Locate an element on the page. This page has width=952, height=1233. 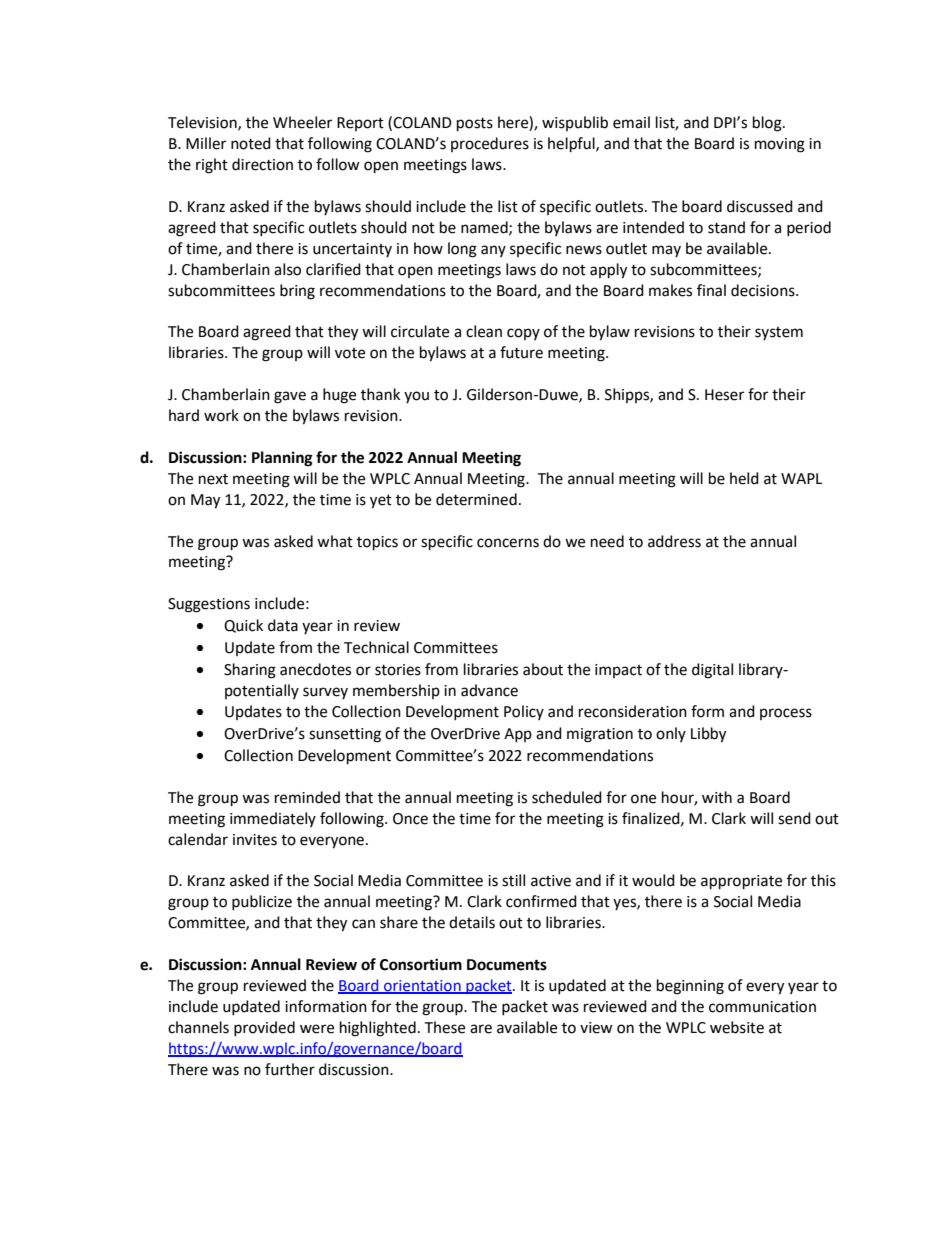
moving is located at coordinates (780, 145).
